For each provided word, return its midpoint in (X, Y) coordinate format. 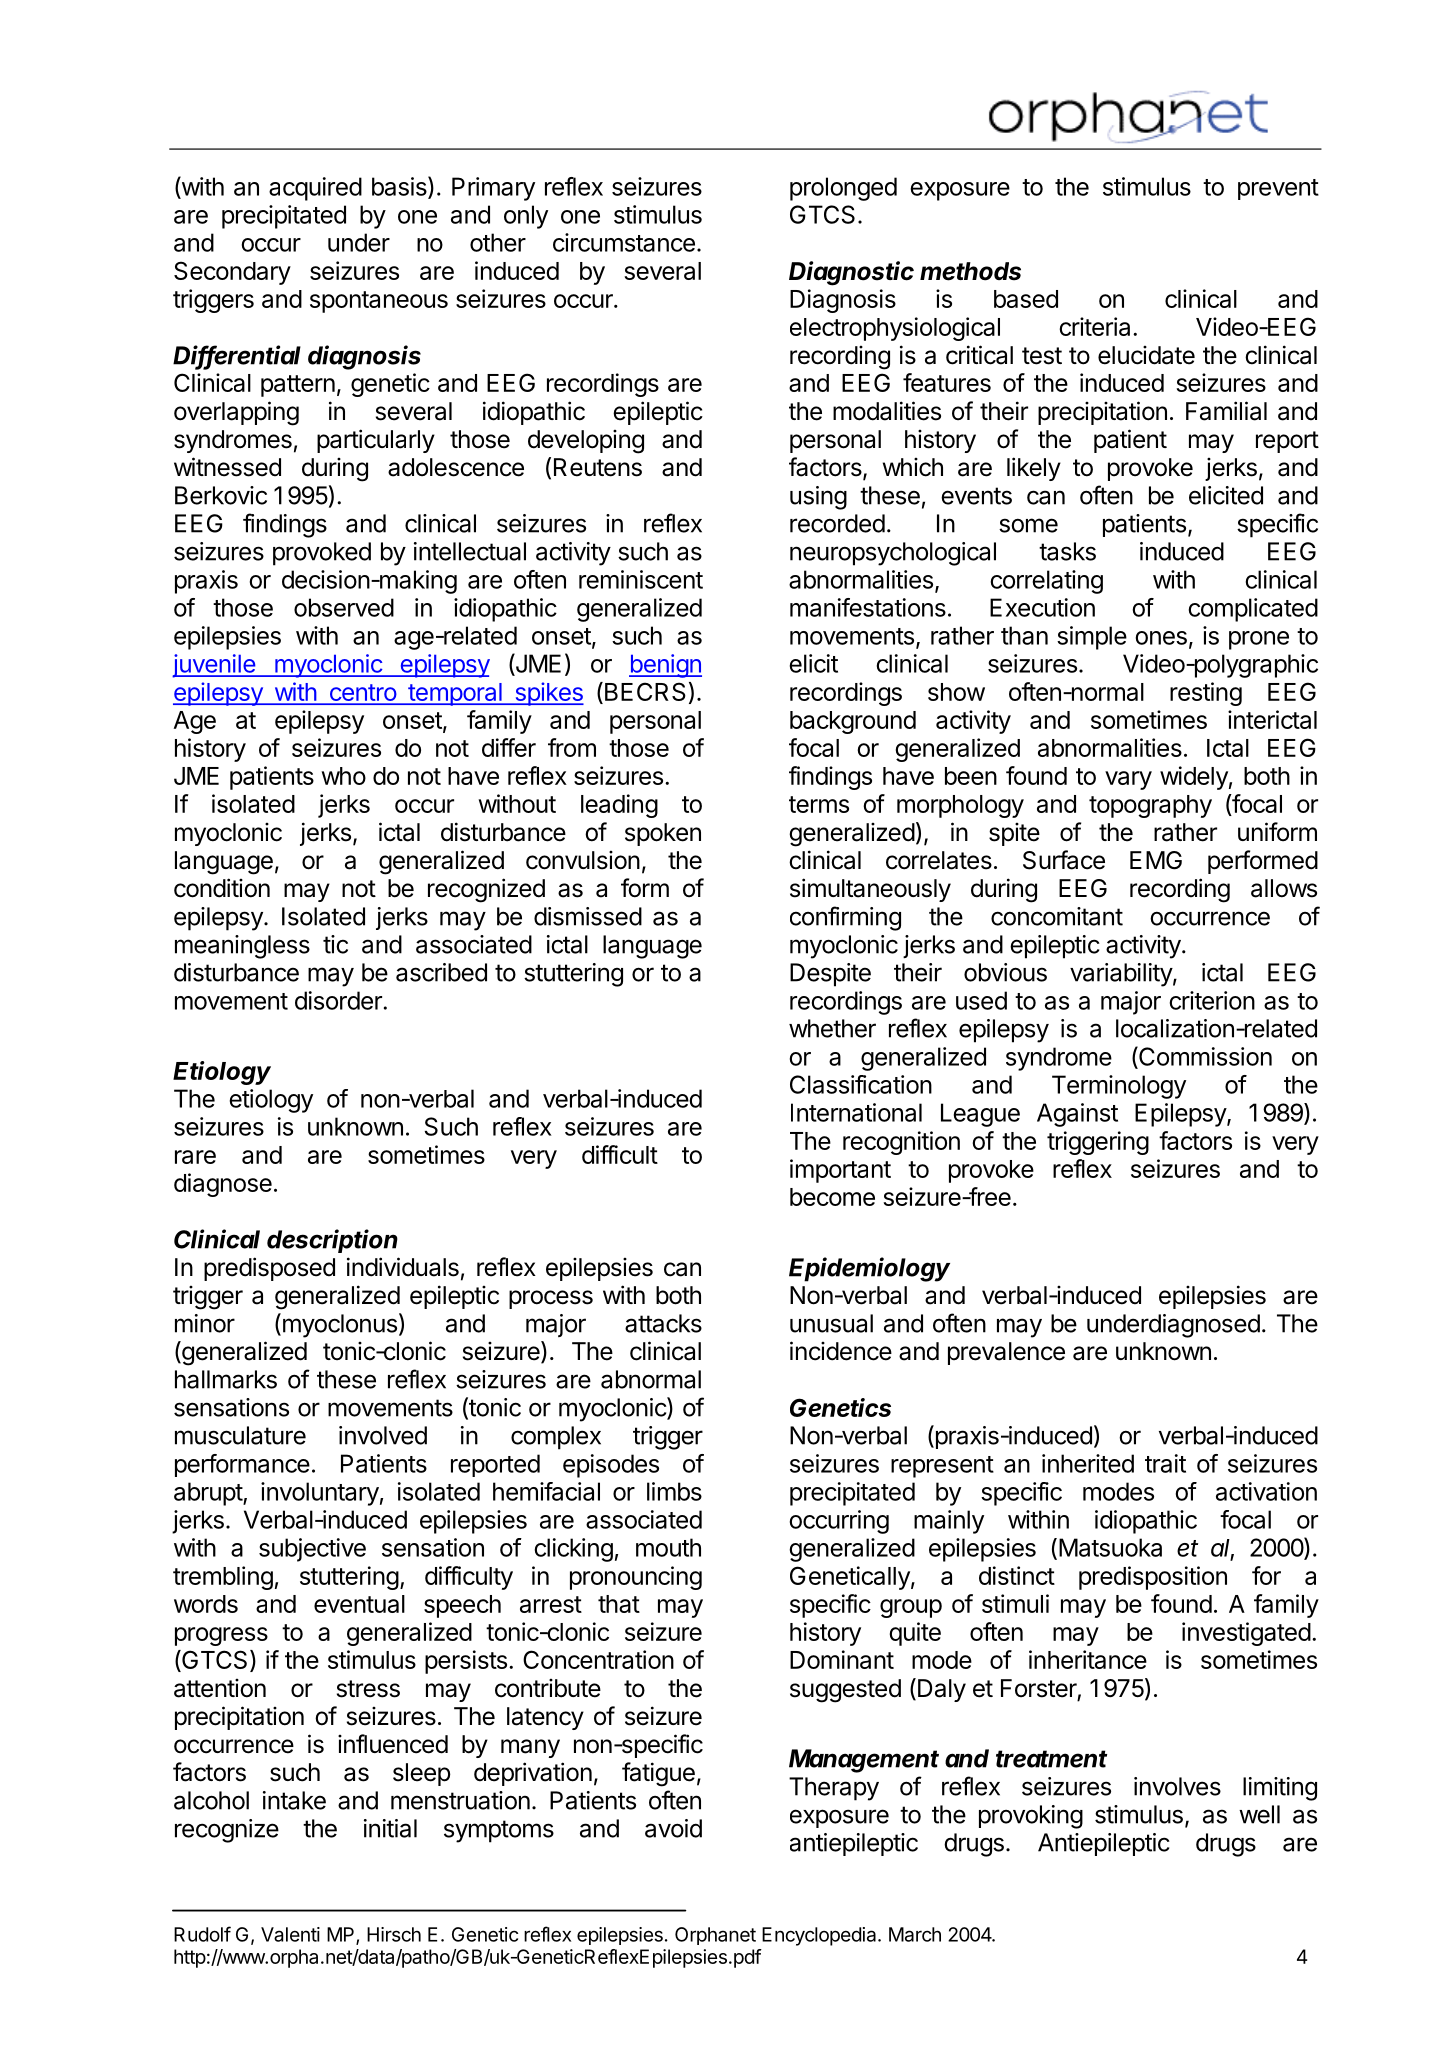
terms (819, 804)
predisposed (269, 1269)
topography (1150, 806)
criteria (1096, 326)
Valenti (290, 1934)
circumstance (624, 242)
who (343, 776)
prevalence (1006, 1353)
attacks (663, 1323)
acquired (315, 189)
